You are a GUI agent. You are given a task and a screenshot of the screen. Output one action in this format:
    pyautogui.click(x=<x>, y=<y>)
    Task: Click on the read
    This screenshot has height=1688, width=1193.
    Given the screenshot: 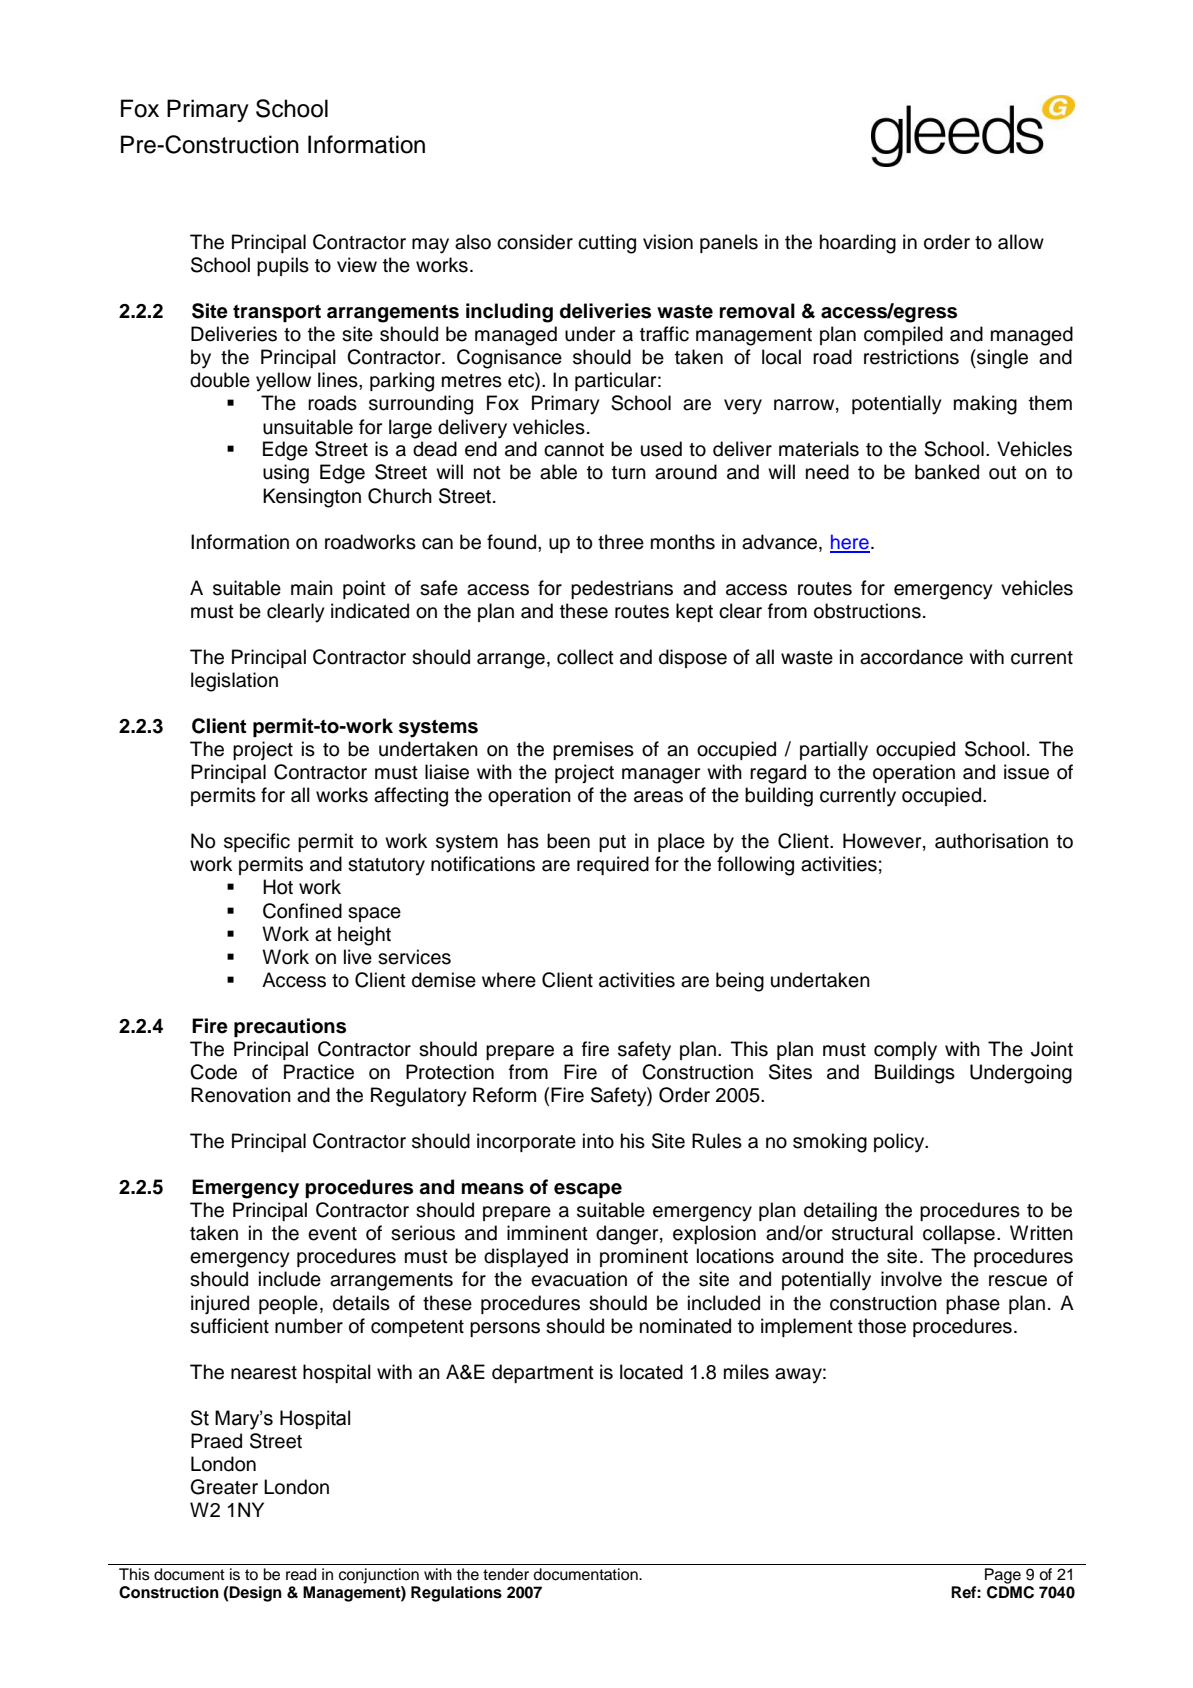 What is the action you would take?
    pyautogui.click(x=301, y=1574)
